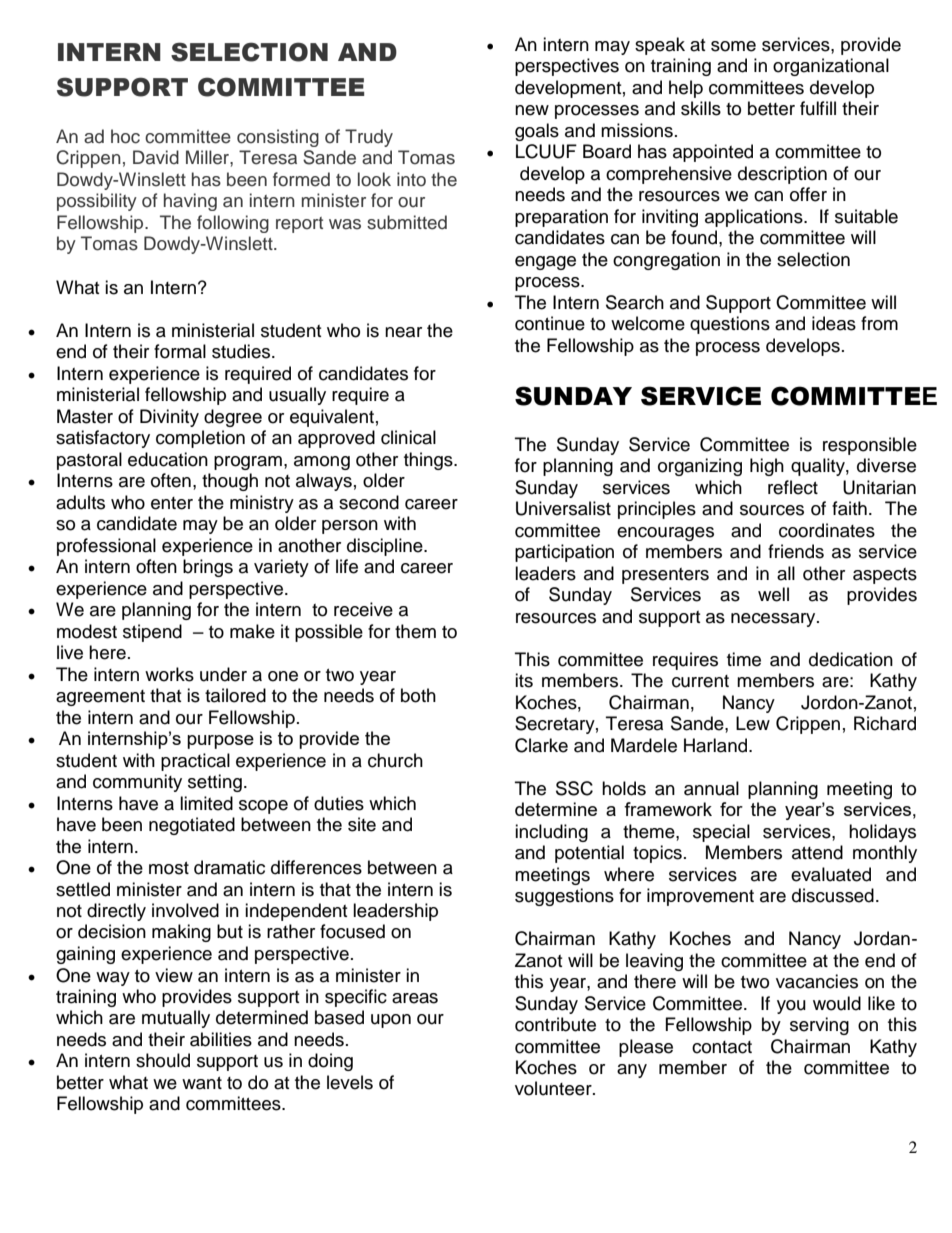 Image resolution: width=952 pixels, height=1233 pixels. I want to click on serving, so click(819, 1026).
